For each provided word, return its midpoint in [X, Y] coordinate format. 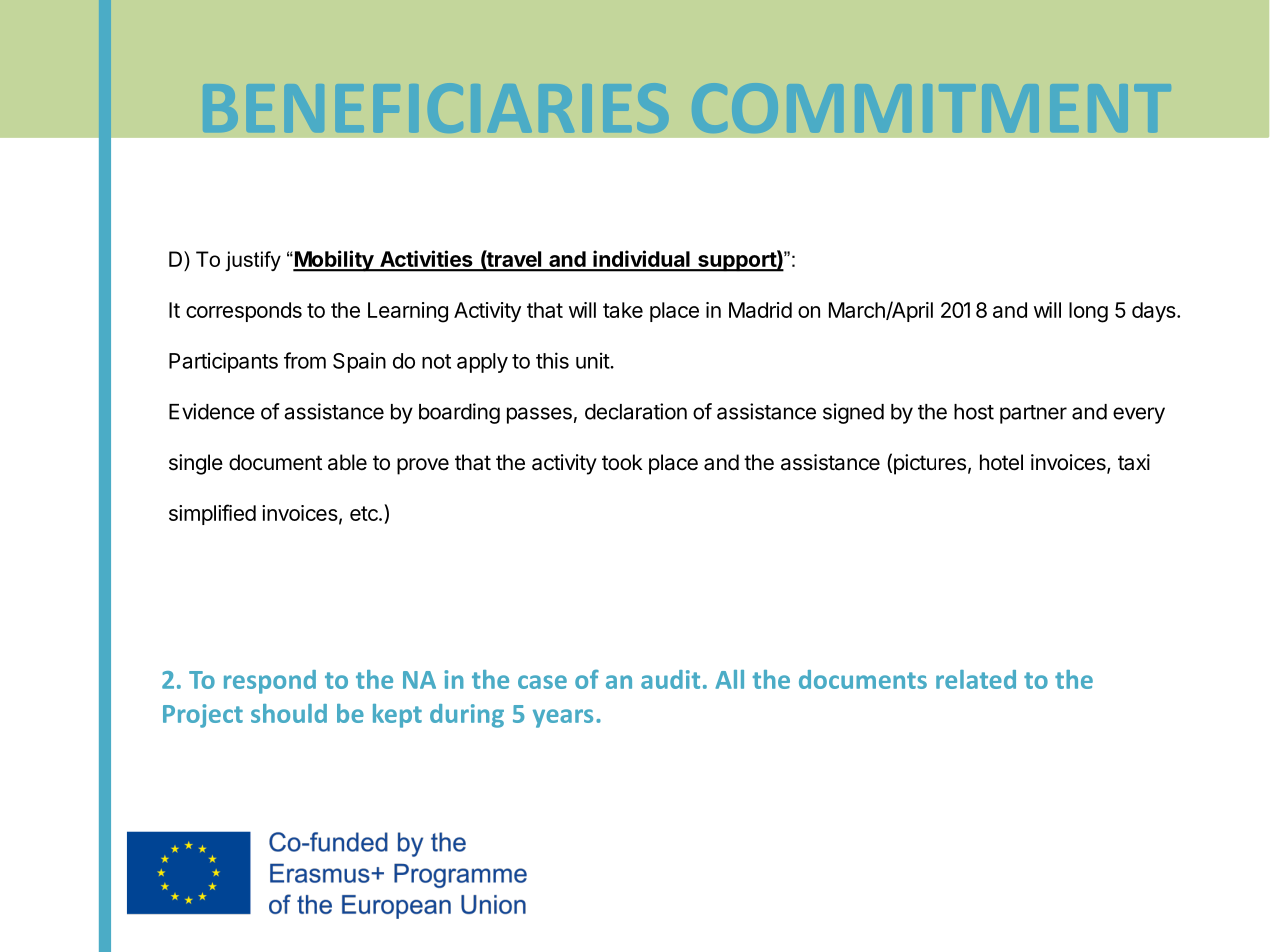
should [289, 713]
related [976, 679]
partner [1033, 414]
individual [641, 260]
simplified [212, 514]
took [622, 462]
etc [365, 513]
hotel [1001, 462]
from [305, 360]
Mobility [333, 261]
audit [670, 679]
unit [593, 360]
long [1088, 312]
